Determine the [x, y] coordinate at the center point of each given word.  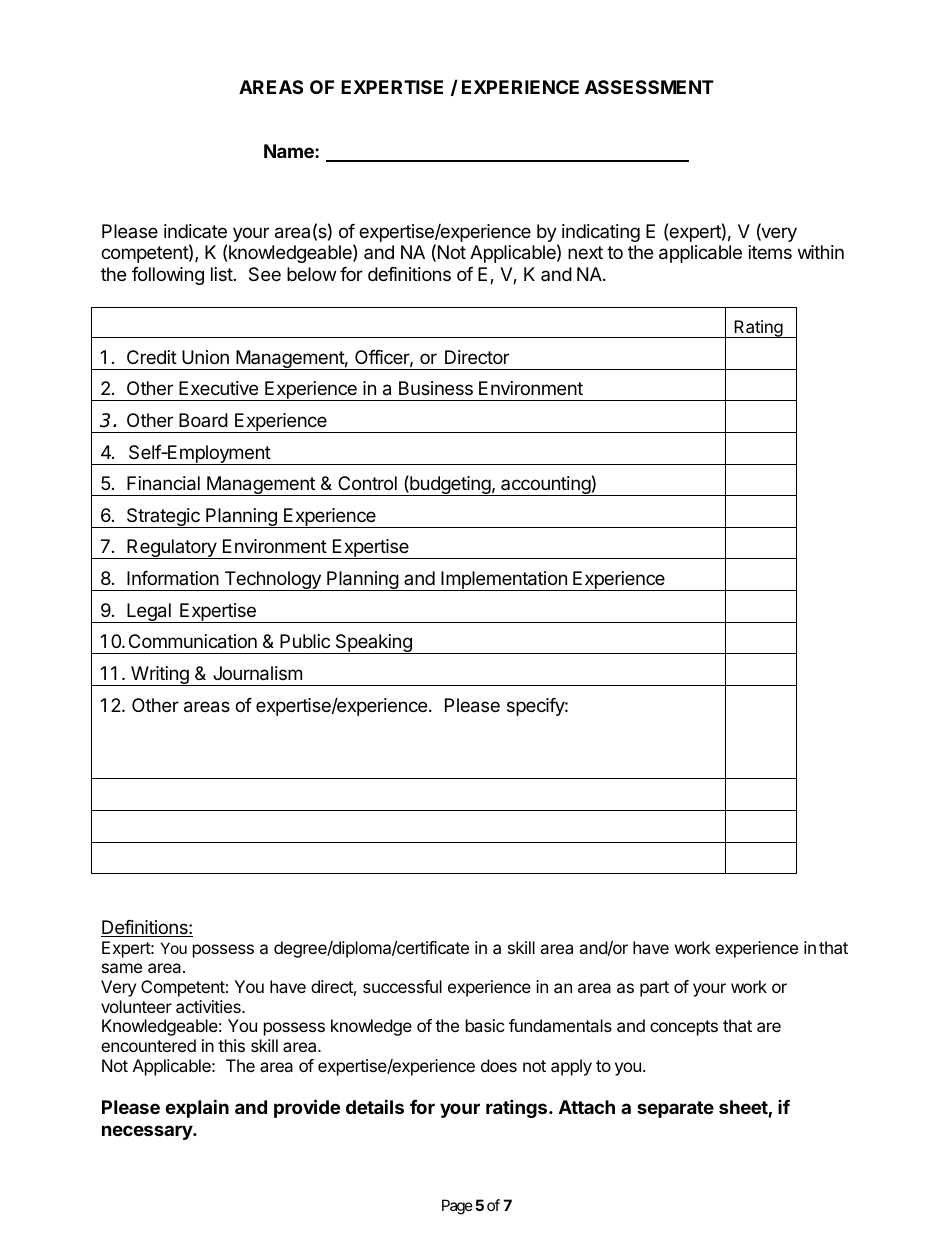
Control [367, 483]
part [654, 989]
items [770, 252]
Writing [160, 676]
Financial [163, 483]
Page [457, 1207]
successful [402, 986]
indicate [195, 231]
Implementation [504, 581]
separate [675, 1109]
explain [197, 1108]
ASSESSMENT [649, 87]
